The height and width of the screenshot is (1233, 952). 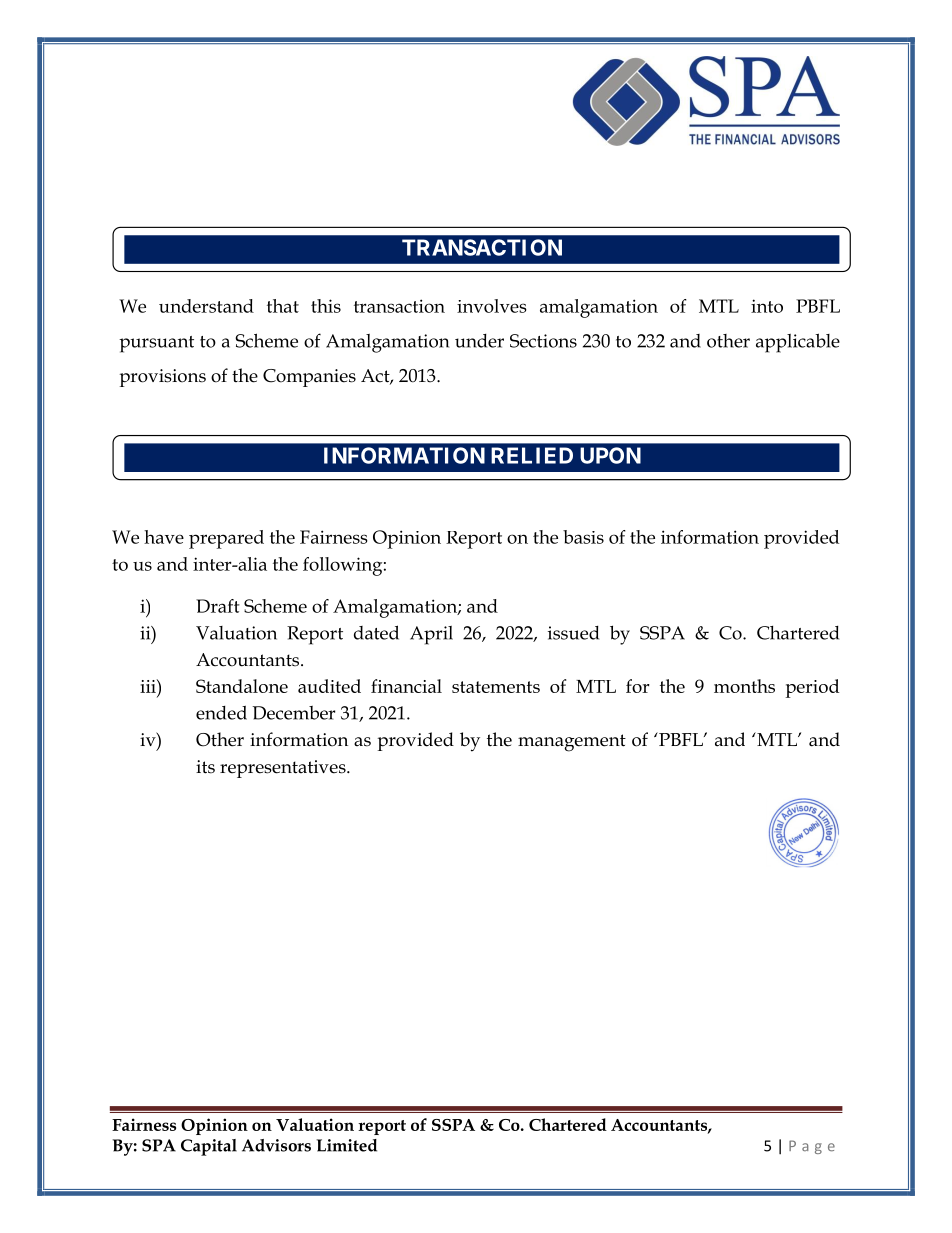 What do you see at coordinates (221, 712) in the screenshot?
I see `ended` at bounding box center [221, 712].
